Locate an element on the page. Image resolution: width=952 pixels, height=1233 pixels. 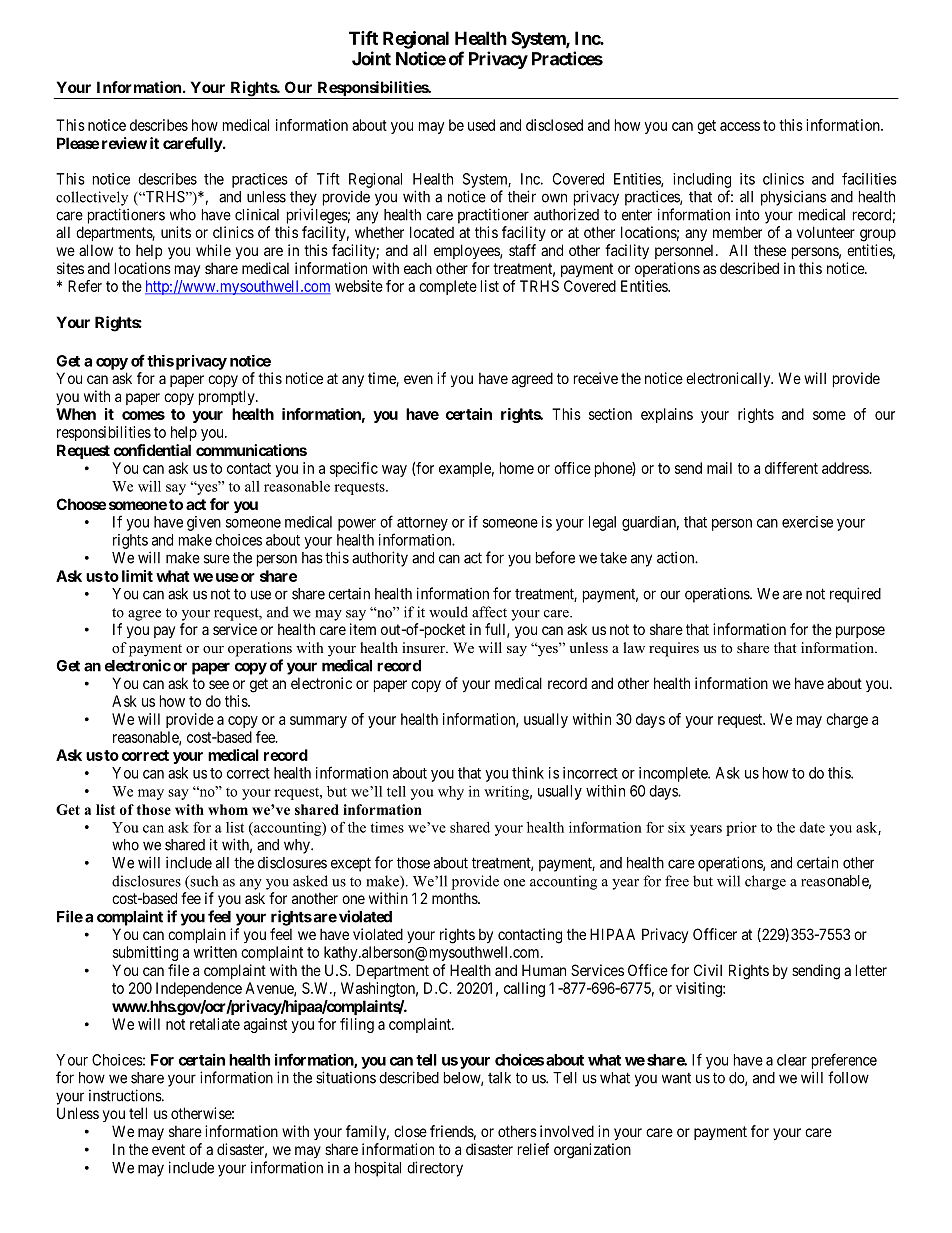
retaliate is located at coordinates (215, 1024).
